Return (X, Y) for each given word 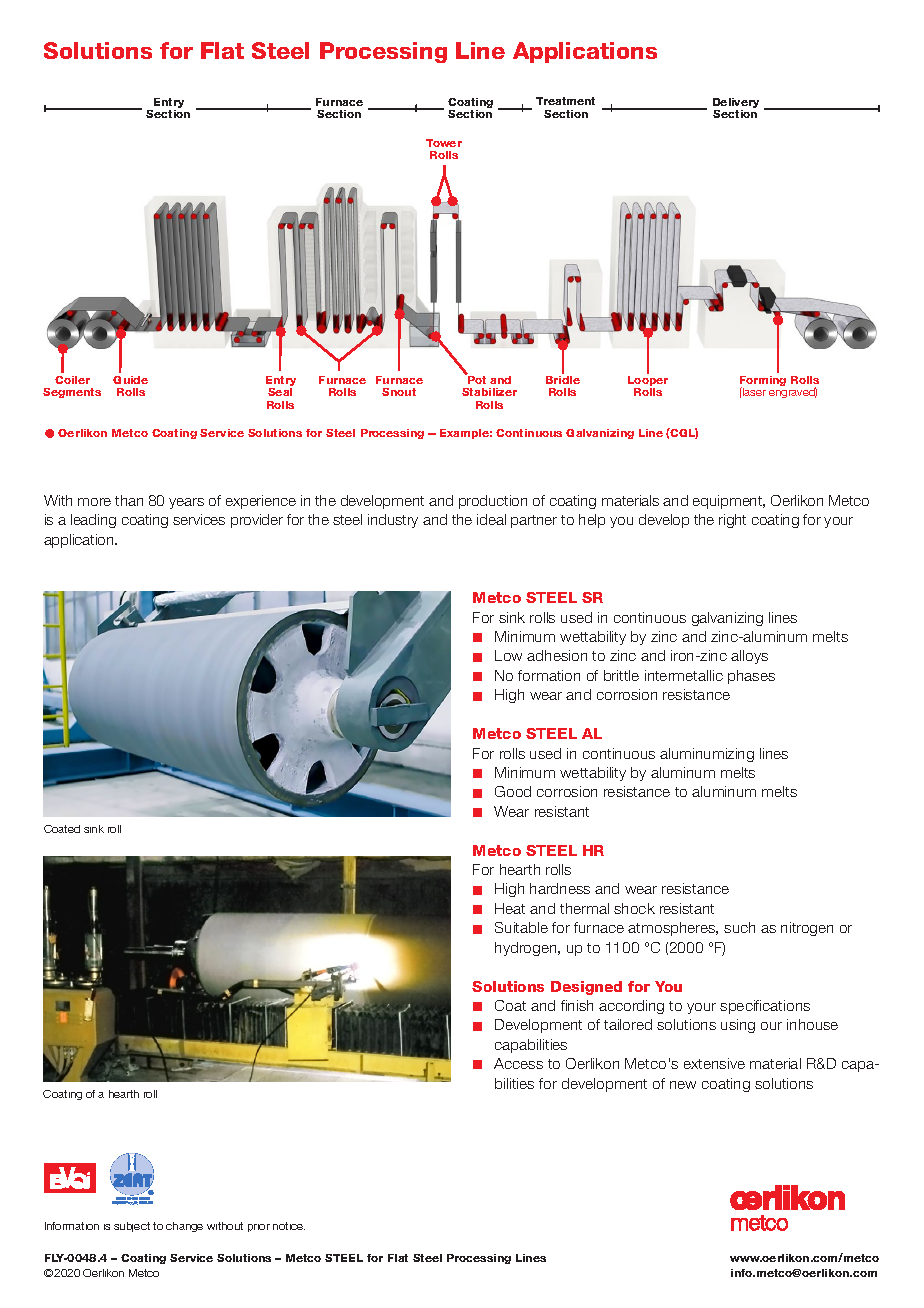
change (184, 1227)
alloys (749, 657)
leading (93, 521)
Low (508, 655)
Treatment (565, 101)
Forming (763, 382)
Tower (444, 143)
